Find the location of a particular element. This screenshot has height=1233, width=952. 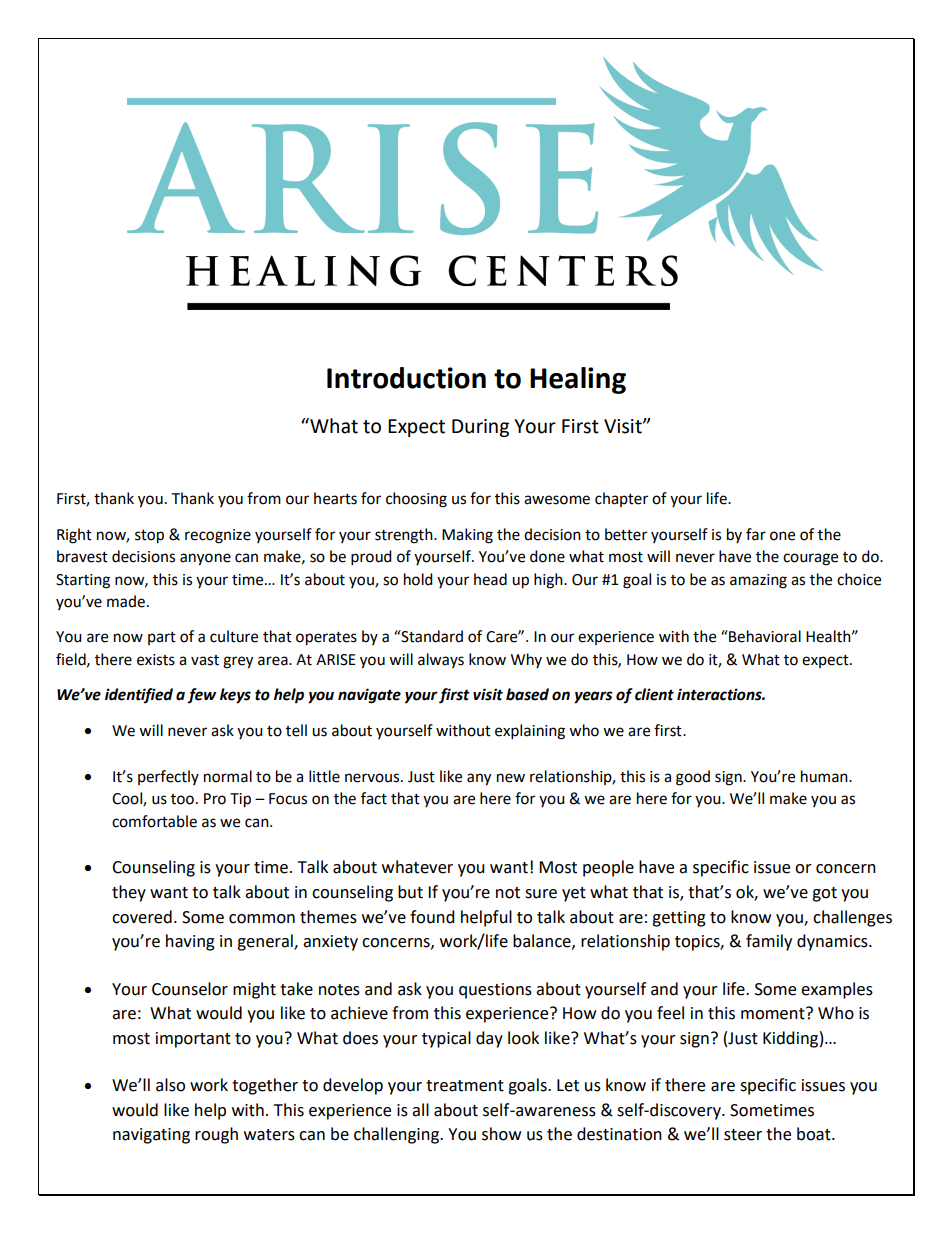

Healing is located at coordinates (578, 380).
